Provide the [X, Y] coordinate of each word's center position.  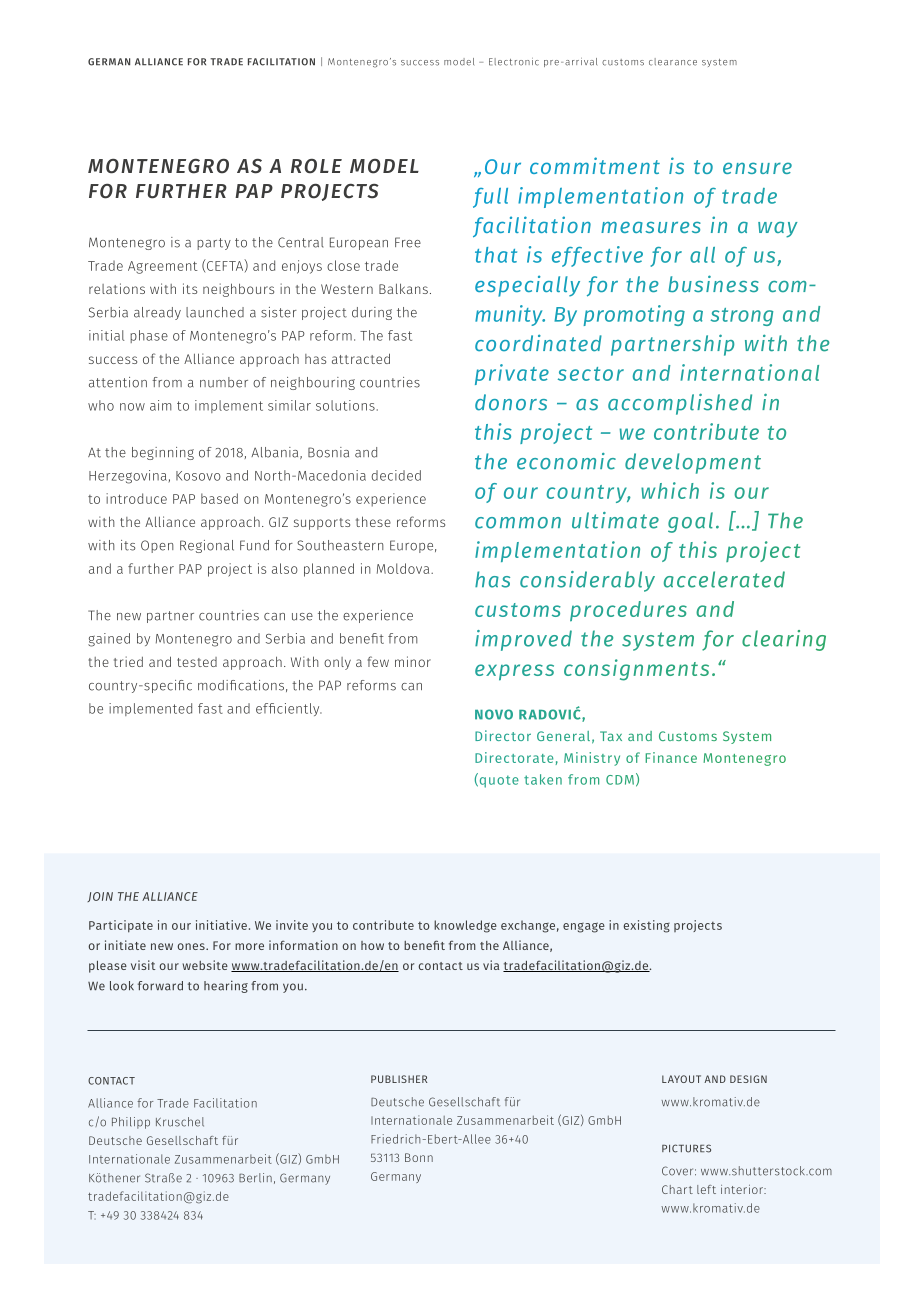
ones [192, 946]
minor [413, 661]
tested [197, 662]
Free [408, 242]
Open [157, 546]
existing [646, 926]
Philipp [131, 1123]
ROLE [316, 166]
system [719, 63]
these [373, 521]
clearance [673, 62]
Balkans [403, 288]
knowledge [465, 926]
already [157, 313]
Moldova [404, 568]
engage [584, 927]
